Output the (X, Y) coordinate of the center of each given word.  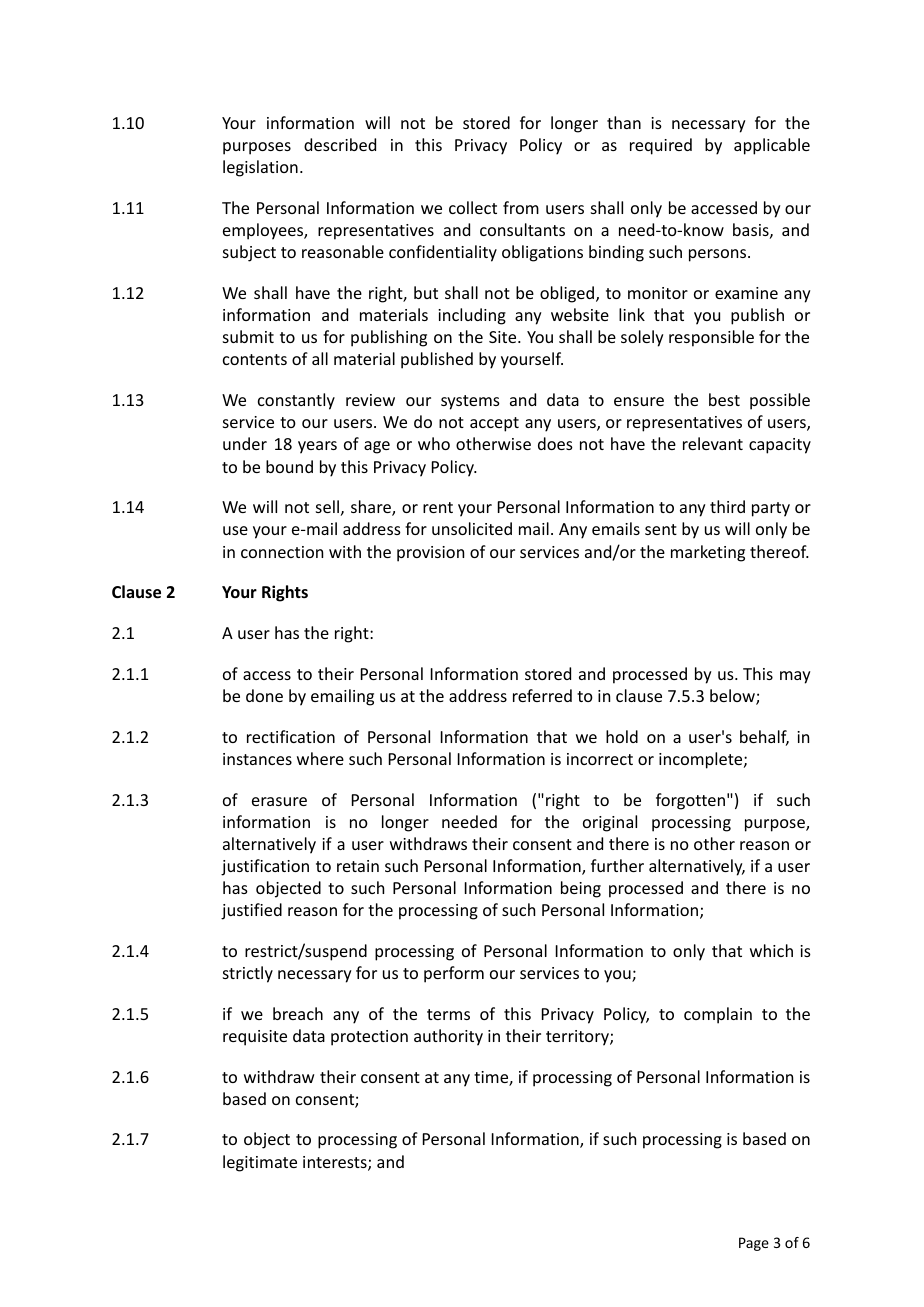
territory (578, 1038)
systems (470, 402)
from (521, 207)
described (340, 144)
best (724, 399)
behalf (764, 738)
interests (336, 1163)
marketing (708, 553)
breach (298, 1013)
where (320, 758)
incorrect (600, 759)
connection (282, 552)
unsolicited (472, 528)
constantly (296, 401)
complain (718, 1015)
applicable (772, 146)
